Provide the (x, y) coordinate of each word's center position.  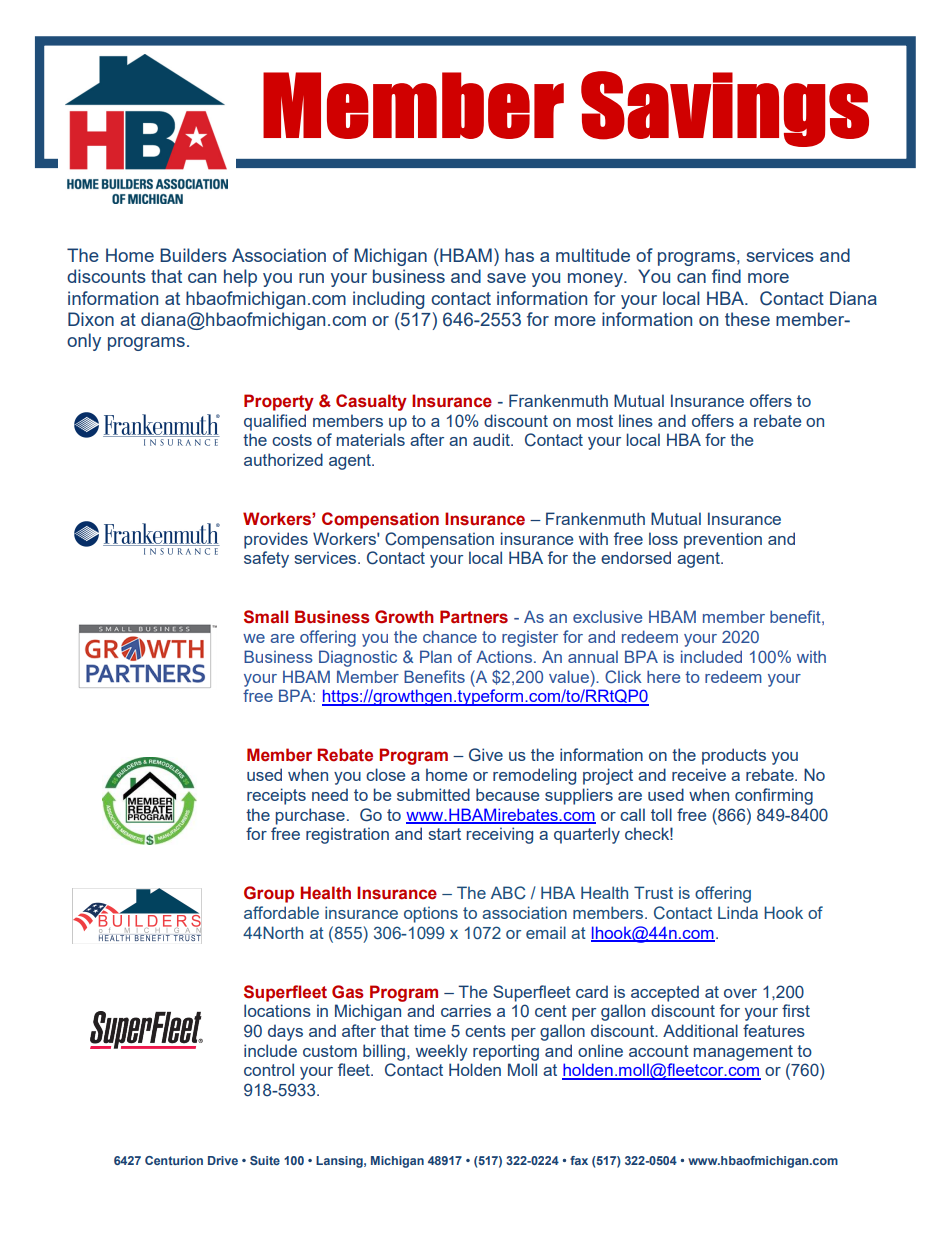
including (388, 300)
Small (266, 617)
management (743, 1053)
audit (492, 439)
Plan (436, 656)
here (663, 676)
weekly (442, 1052)
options (431, 914)
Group (269, 894)
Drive (223, 1160)
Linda (738, 912)
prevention (723, 540)
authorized (283, 459)
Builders (193, 255)
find (726, 276)
